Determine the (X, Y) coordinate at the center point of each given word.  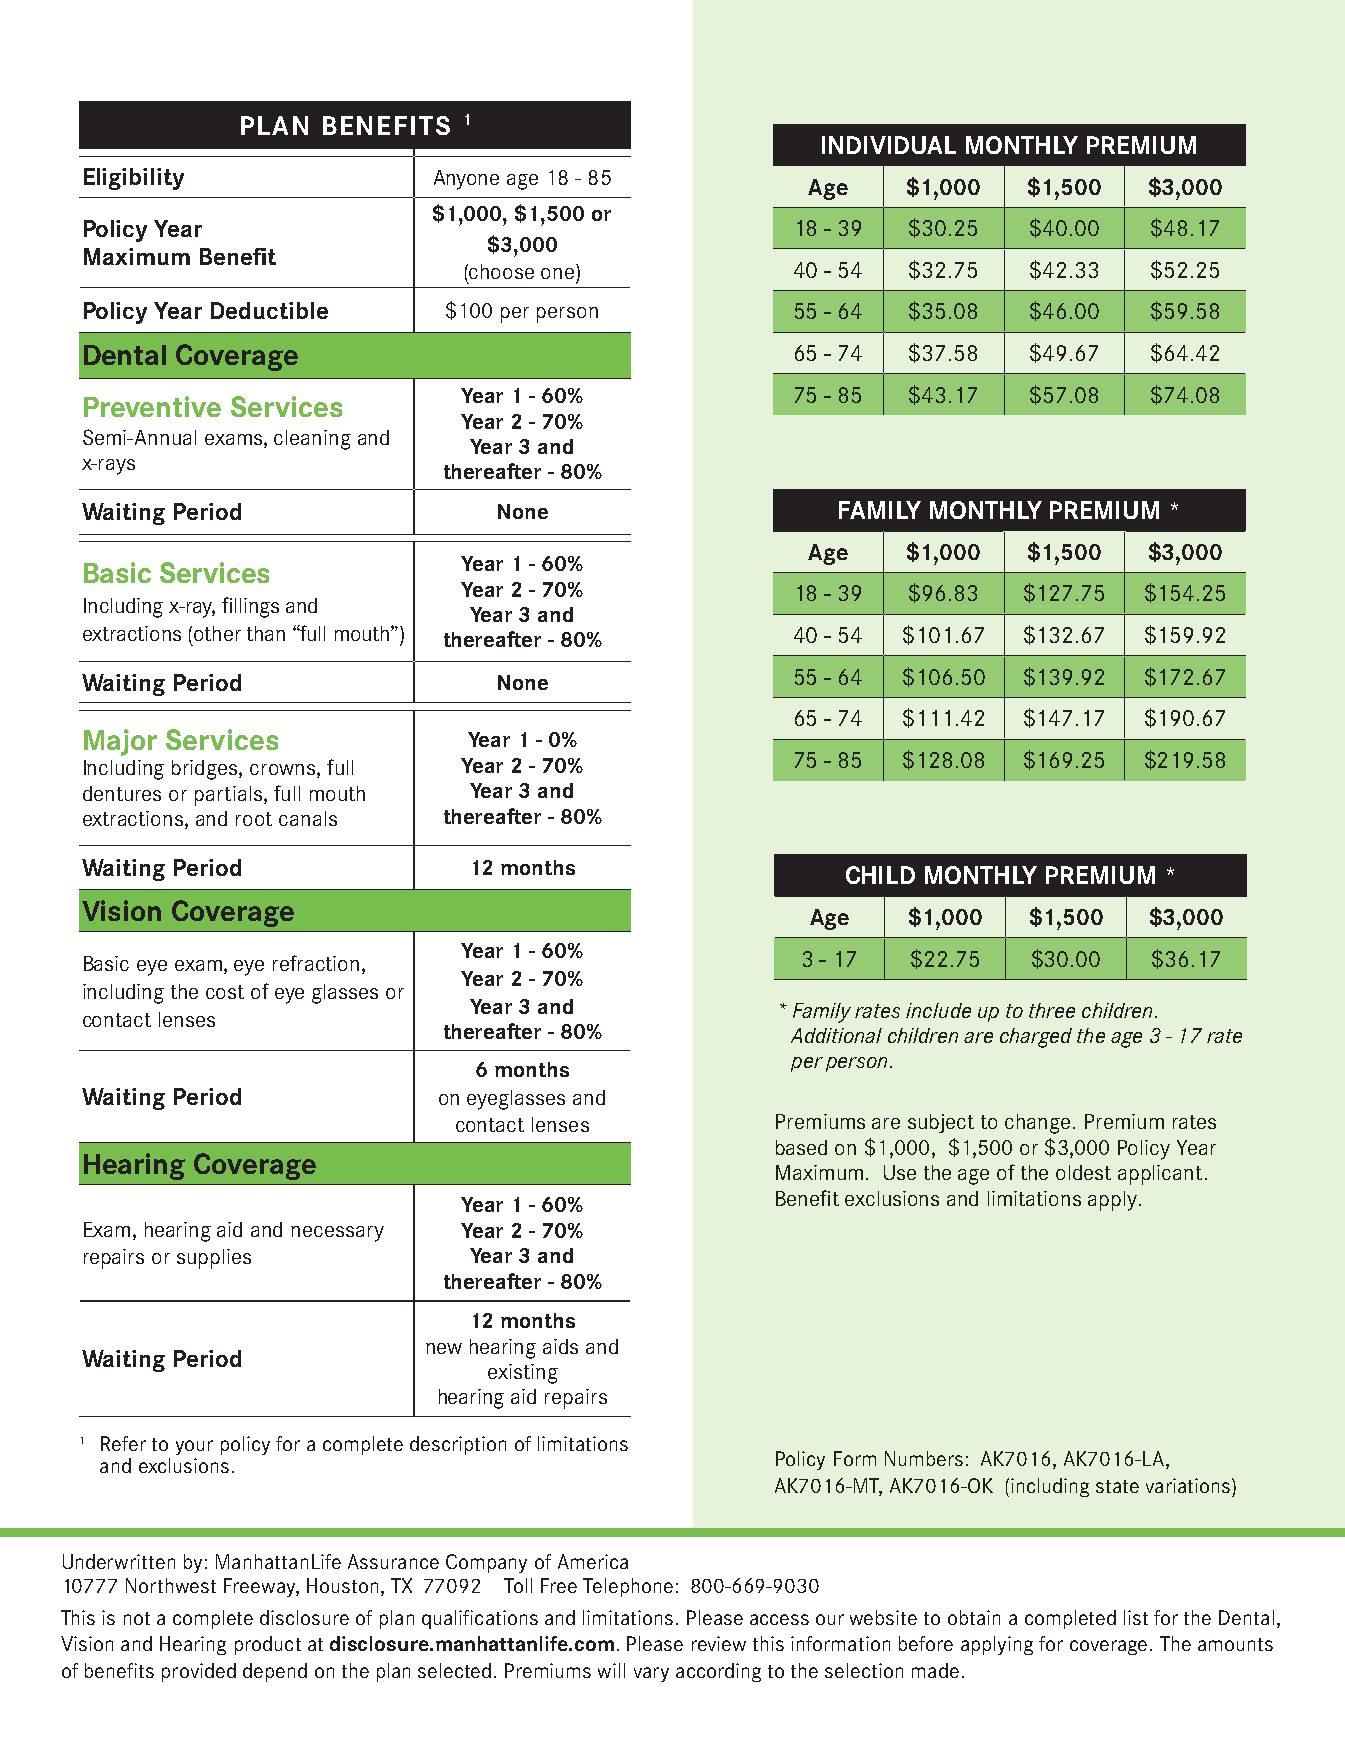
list (1136, 1617)
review (719, 1643)
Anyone (466, 180)
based (801, 1147)
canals (308, 818)
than (266, 633)
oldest (1083, 1172)
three (1052, 1010)
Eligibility (134, 179)
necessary (337, 1234)
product (268, 1645)
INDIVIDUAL (889, 145)
